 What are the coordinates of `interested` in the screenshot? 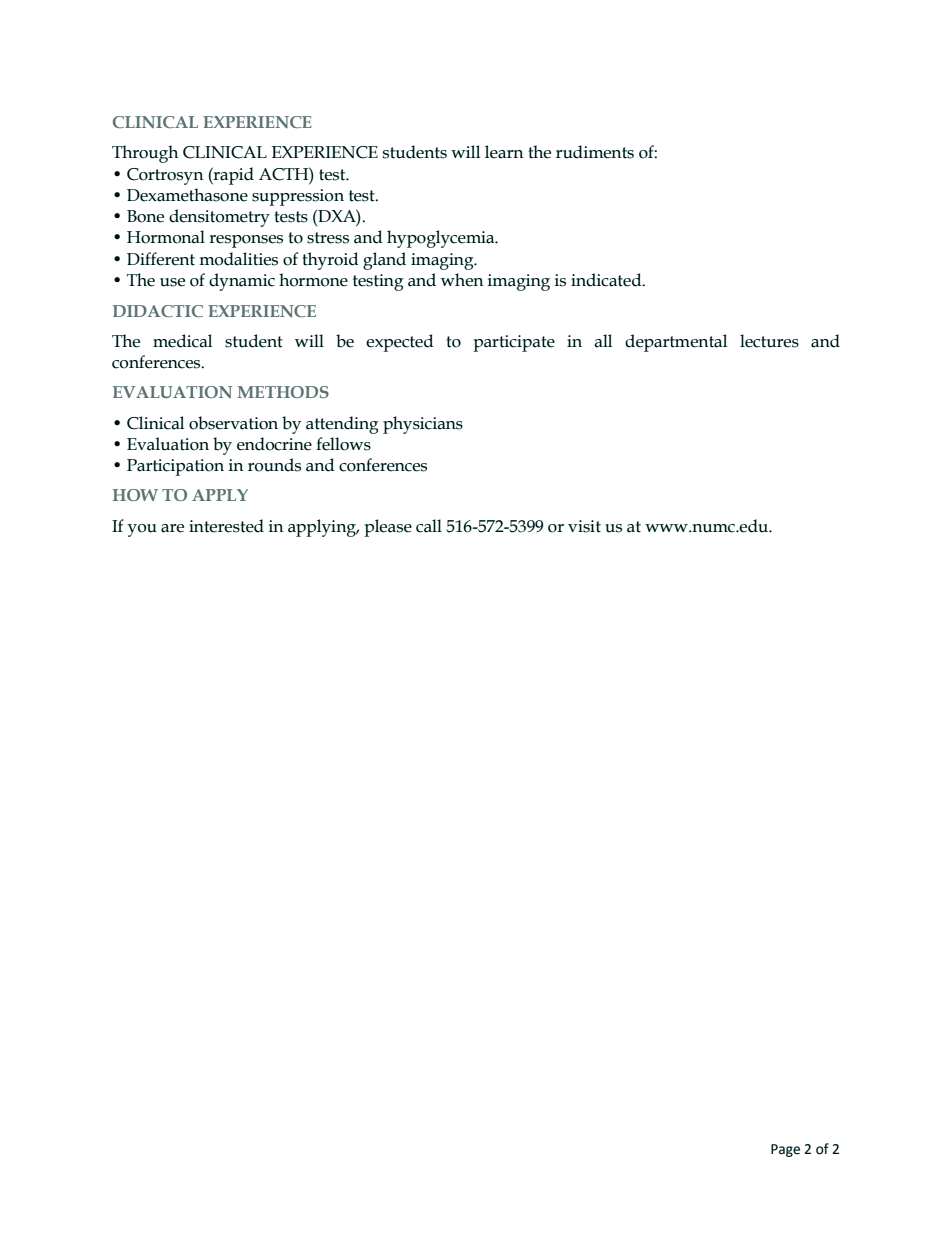 It's located at (226, 526).
